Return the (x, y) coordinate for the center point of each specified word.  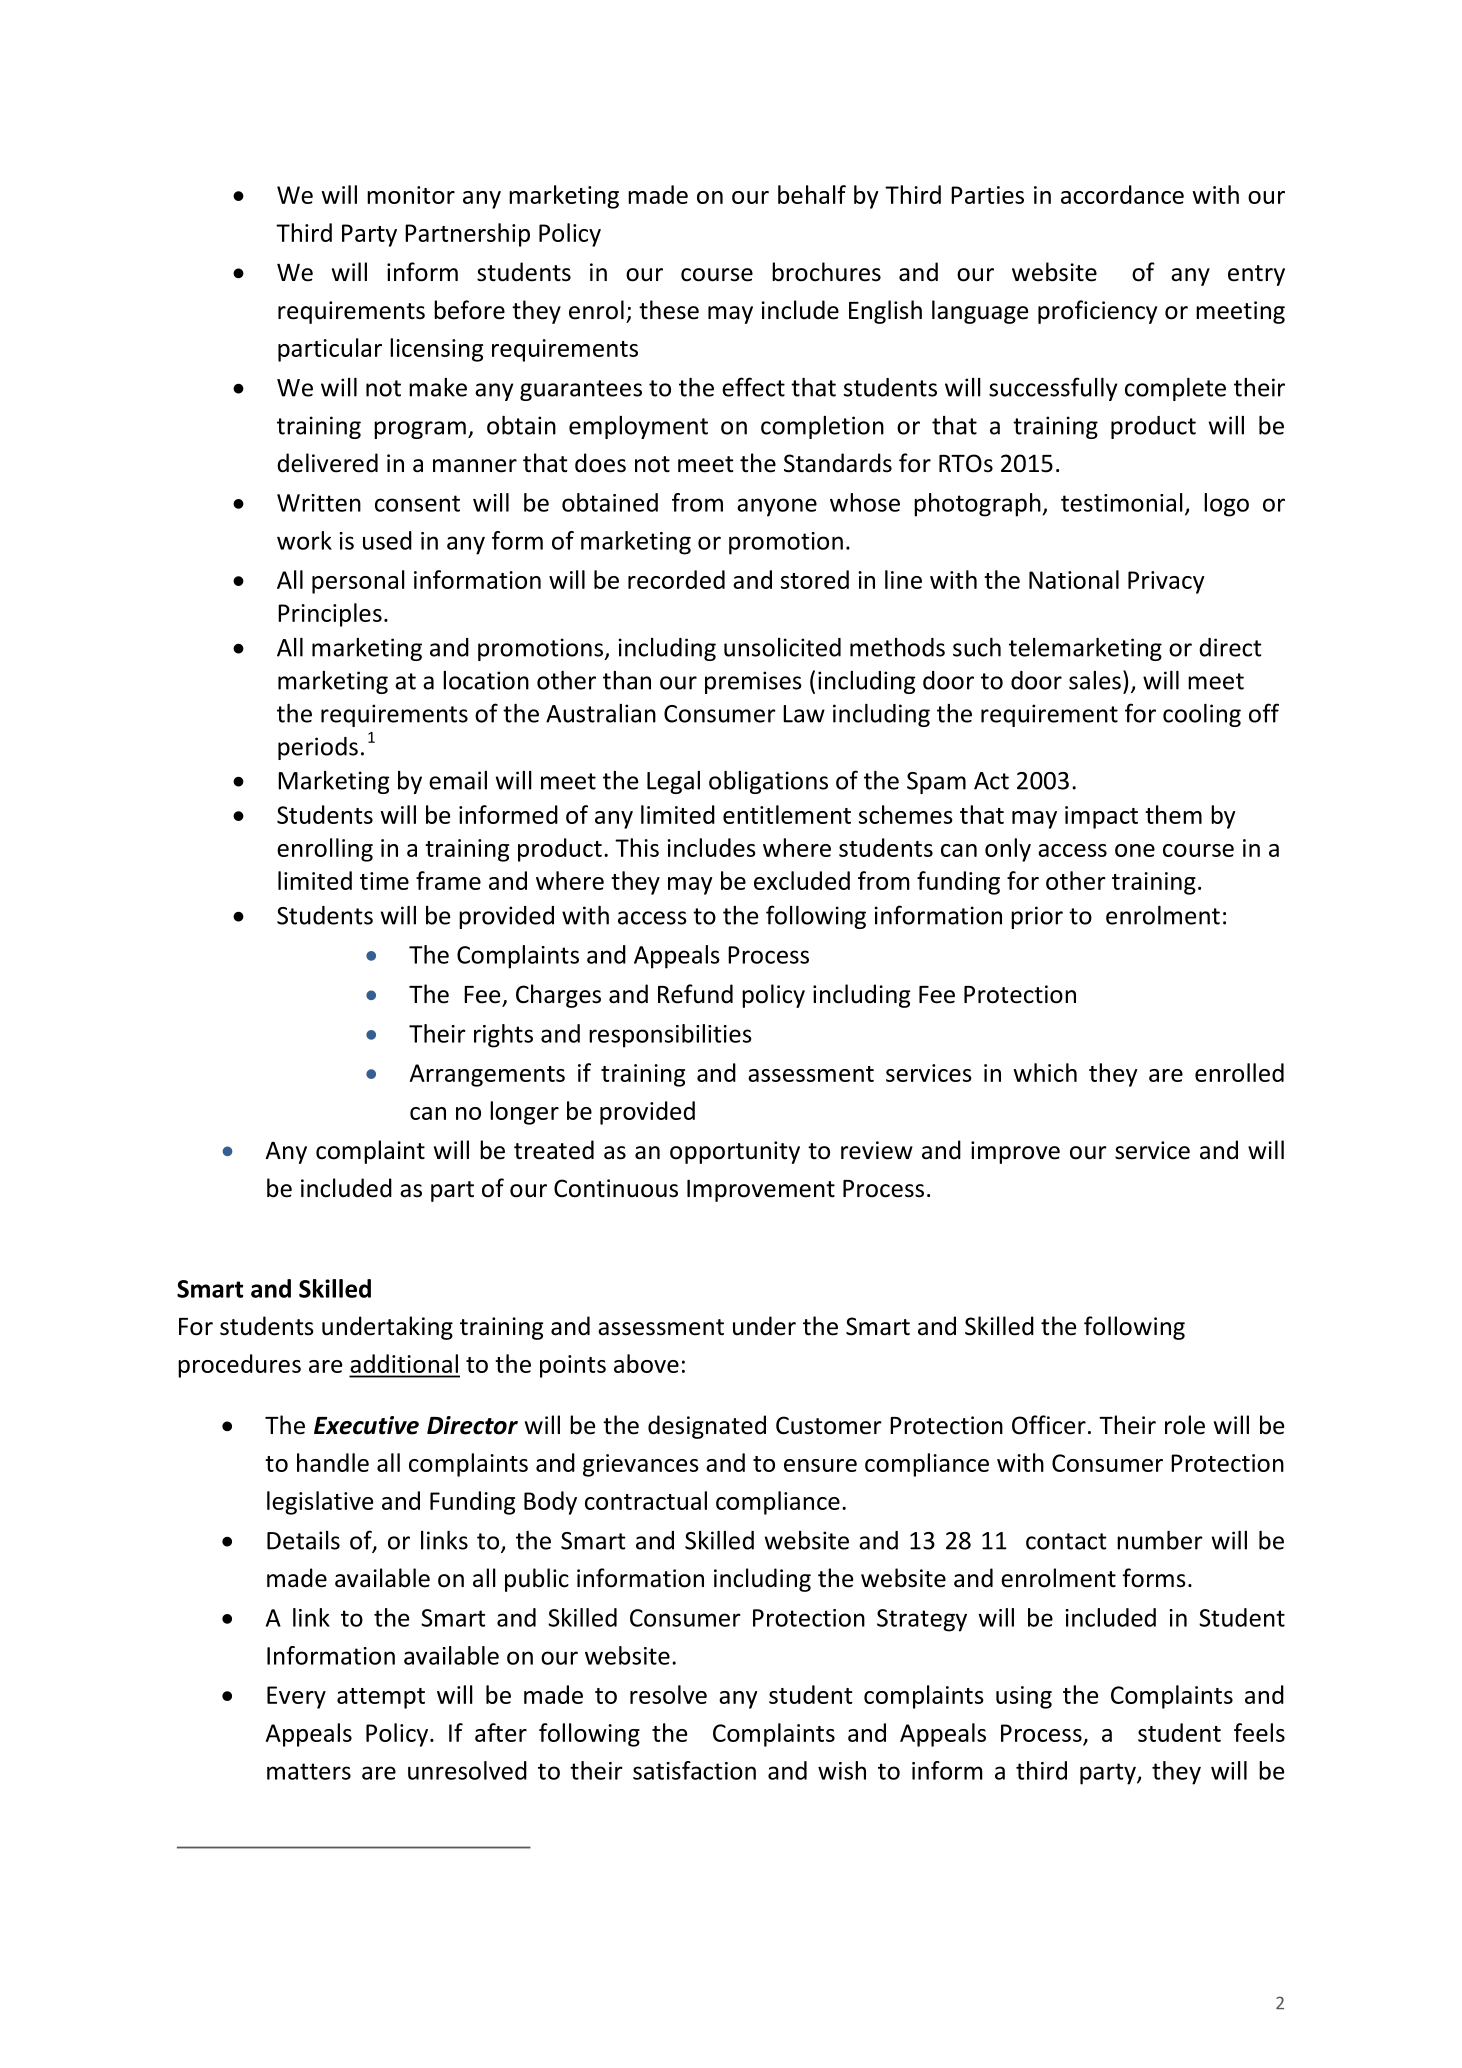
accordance (1122, 194)
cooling (1202, 715)
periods (318, 748)
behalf (812, 194)
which (1045, 1072)
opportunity (735, 1152)
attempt (381, 1698)
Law (804, 714)
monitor (411, 195)
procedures (239, 1366)
